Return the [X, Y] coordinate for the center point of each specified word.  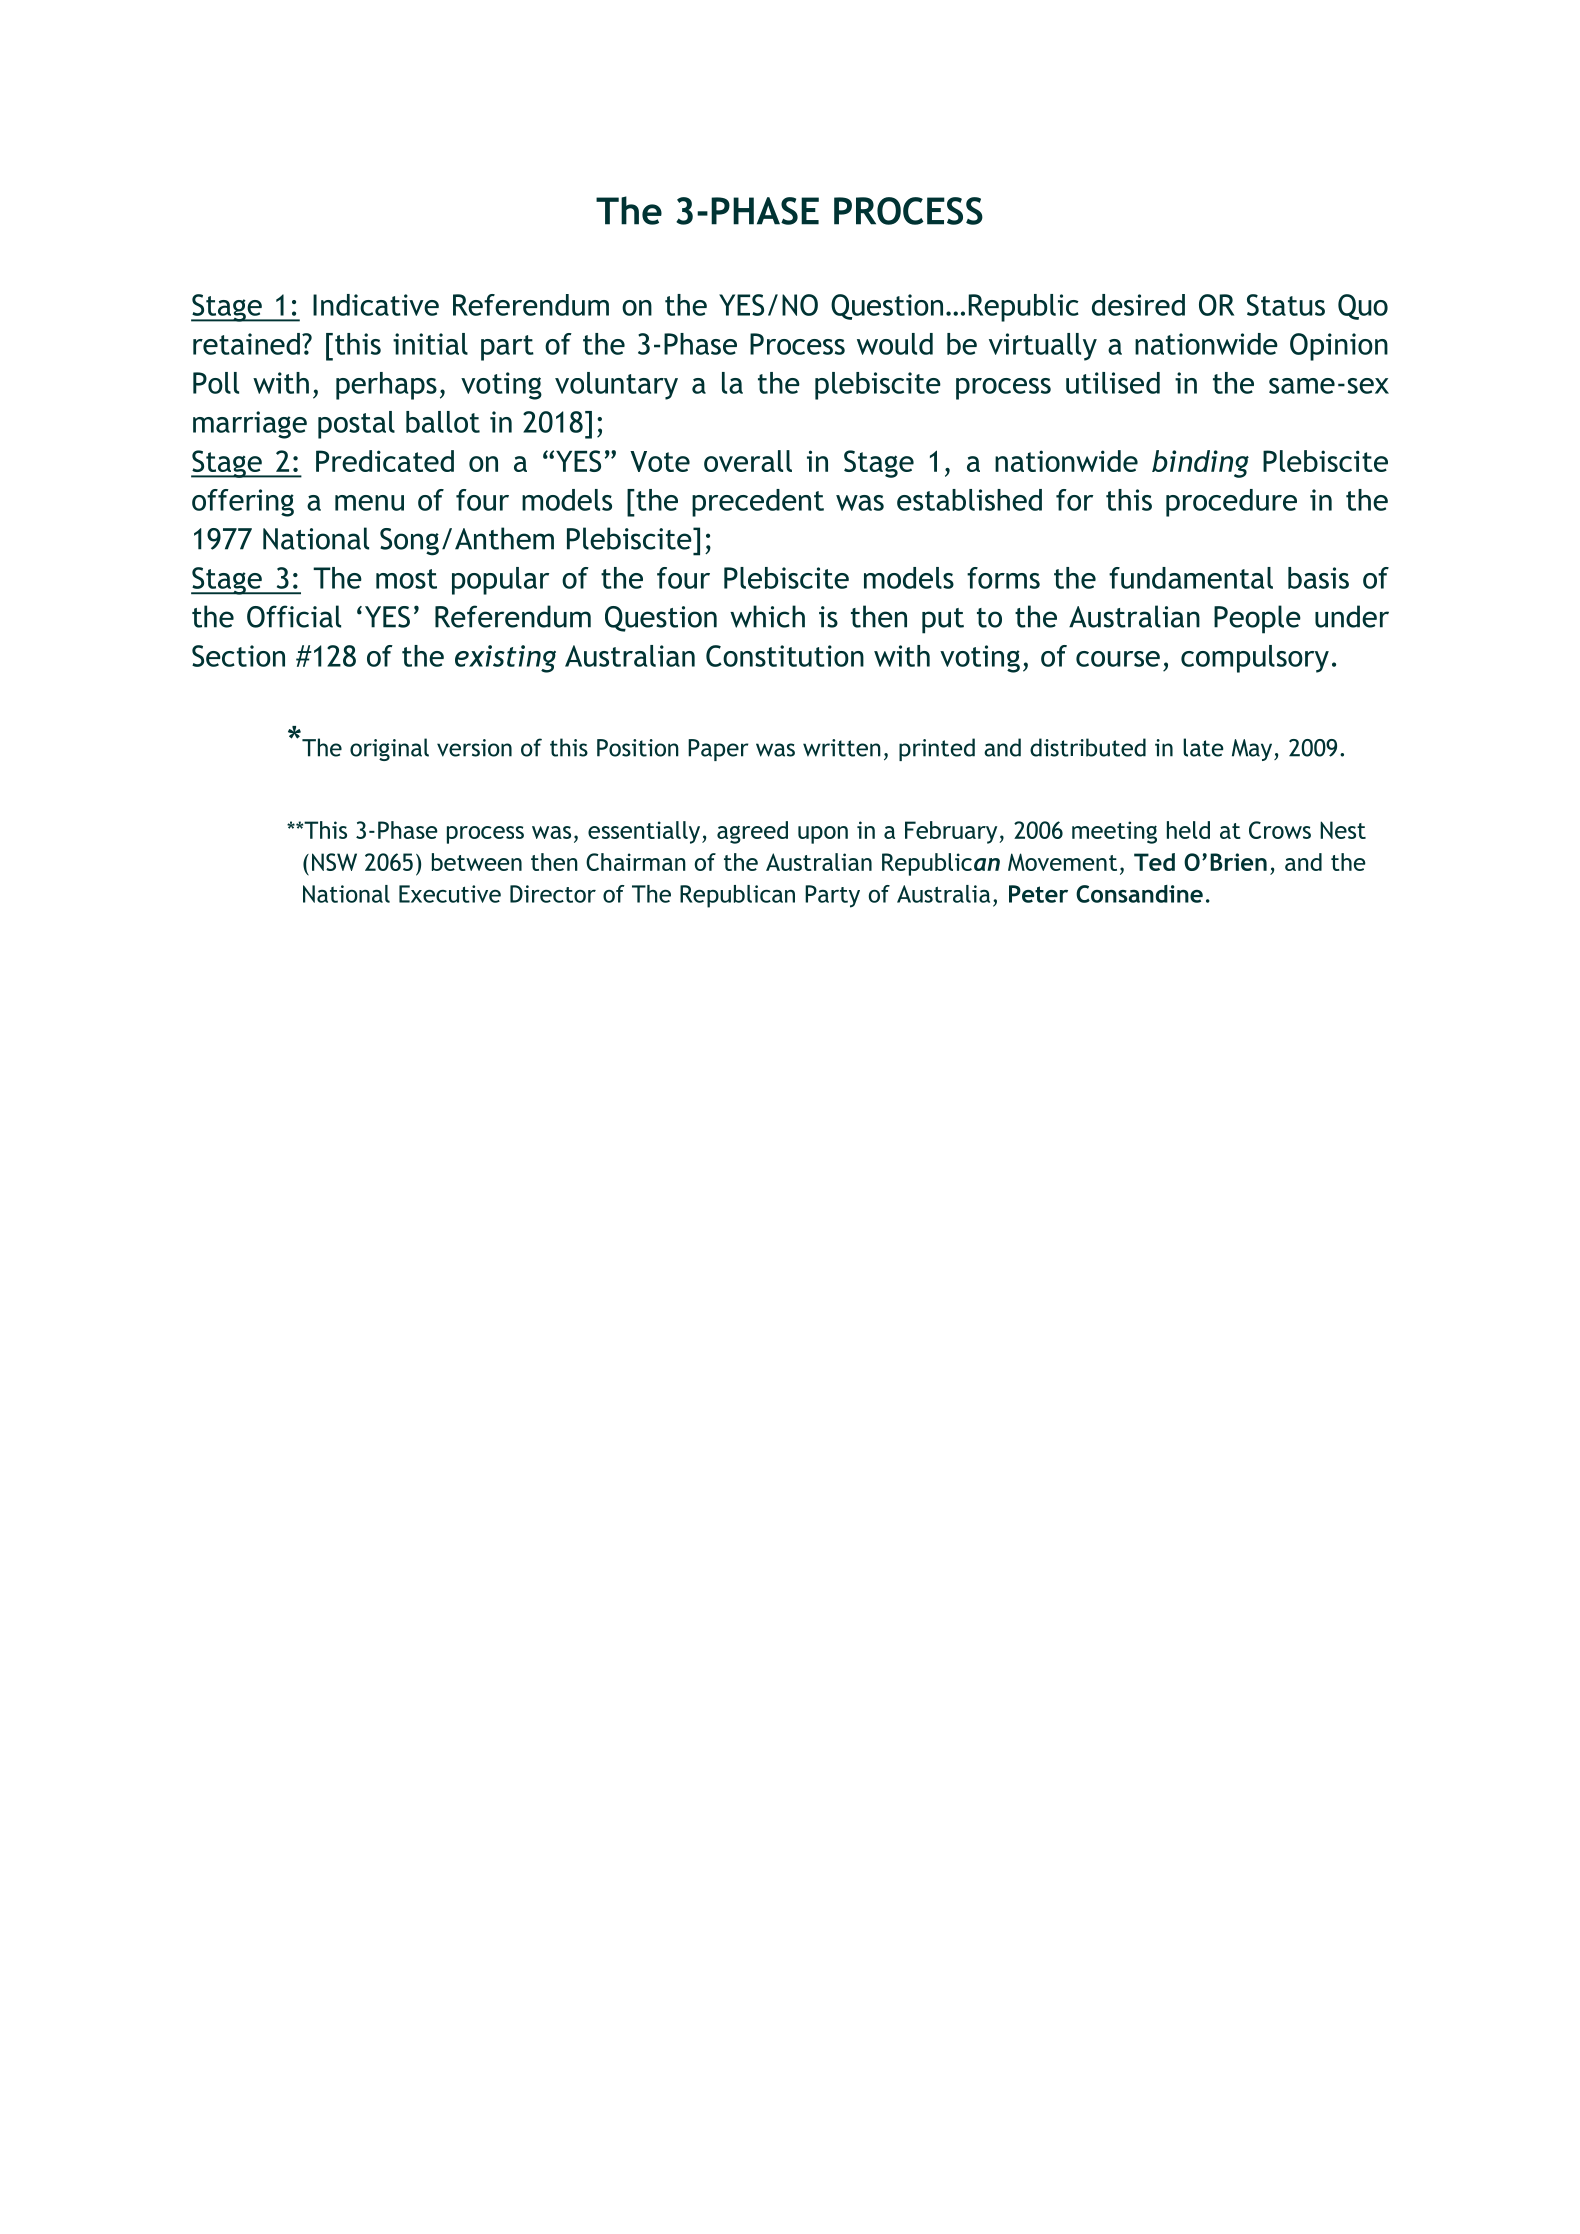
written [842, 748]
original [389, 749]
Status [1286, 305]
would [895, 344]
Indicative [376, 305]
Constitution [785, 656]
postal [356, 425]
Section [238, 656]
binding [1200, 464]
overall [748, 461]
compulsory [1255, 659]
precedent [758, 503]
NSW [334, 862]
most [406, 579]
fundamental [1191, 578]
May [1253, 750]
